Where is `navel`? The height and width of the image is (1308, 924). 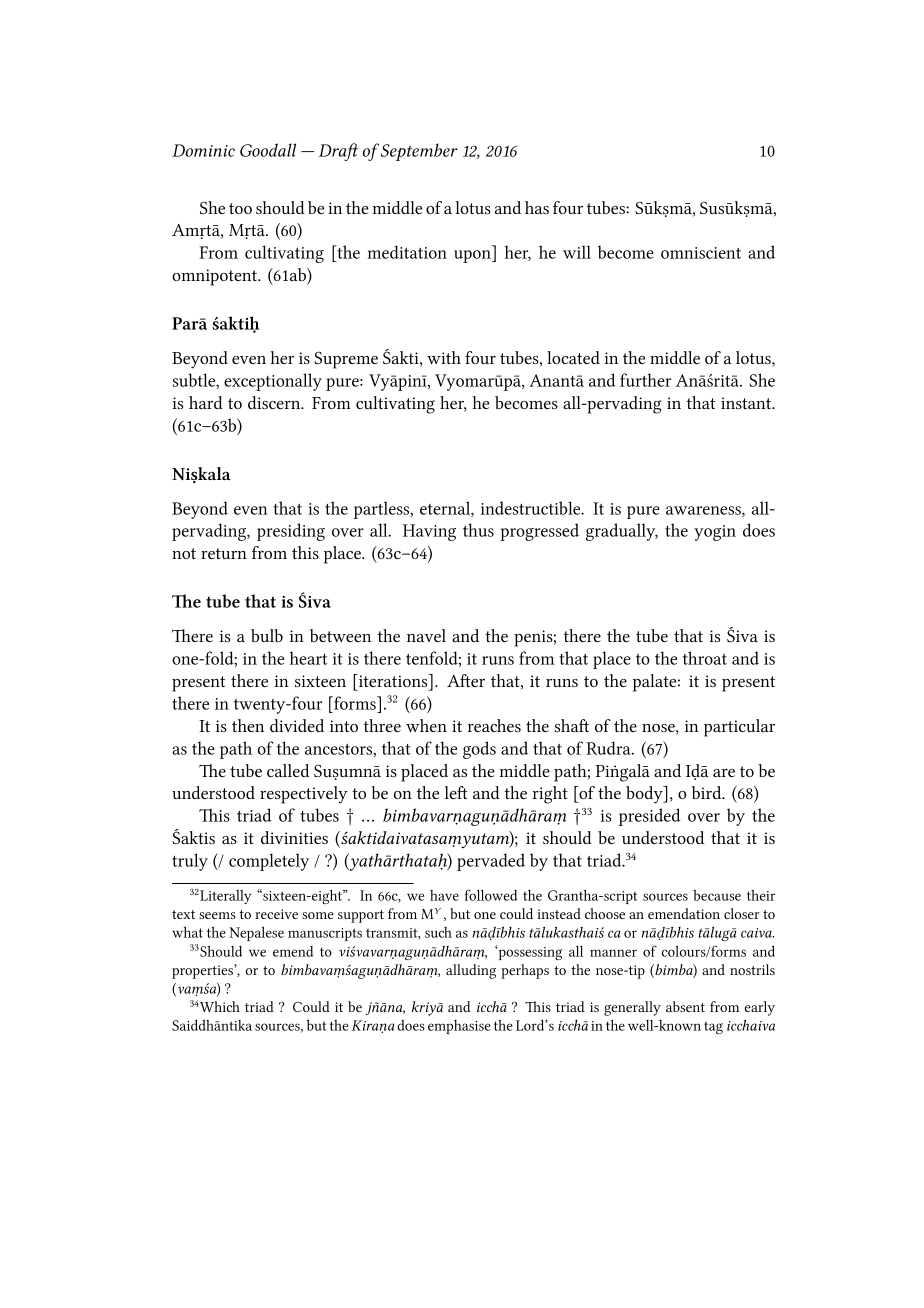 navel is located at coordinates (426, 635).
